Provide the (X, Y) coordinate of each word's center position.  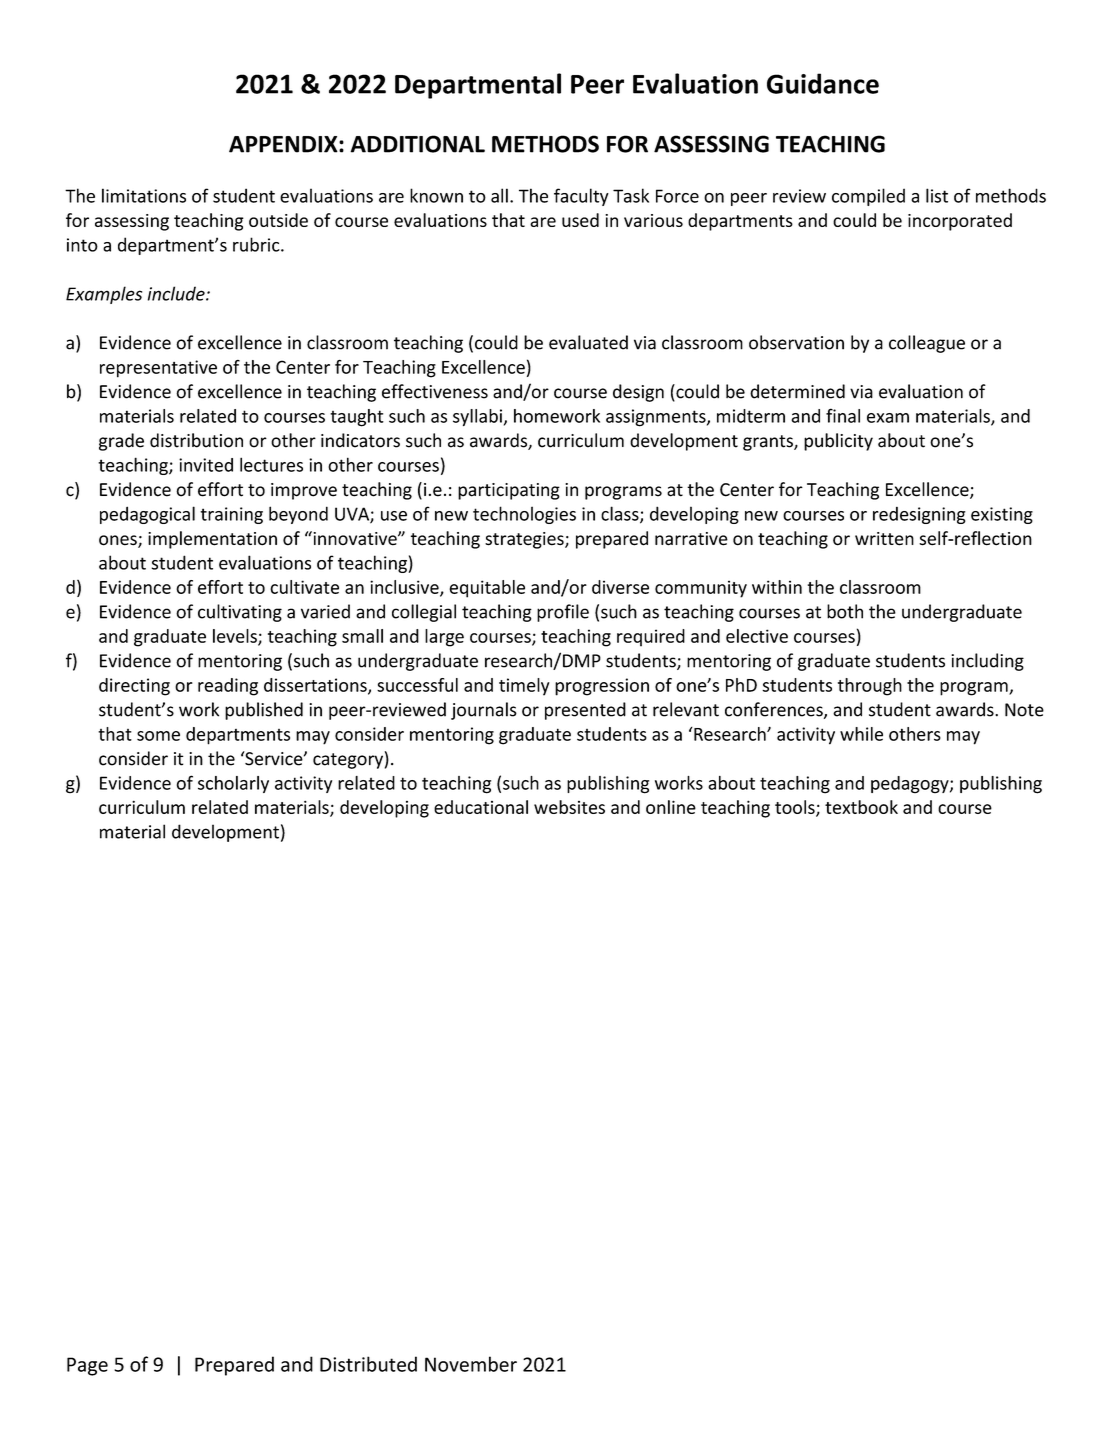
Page (87, 1366)
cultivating (240, 613)
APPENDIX (284, 144)
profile (563, 613)
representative (158, 369)
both (845, 611)
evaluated (588, 342)
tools (796, 808)
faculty (581, 197)
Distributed (368, 1364)
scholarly (233, 784)
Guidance (823, 83)
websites (569, 807)
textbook (861, 807)
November (471, 1364)
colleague (927, 344)
